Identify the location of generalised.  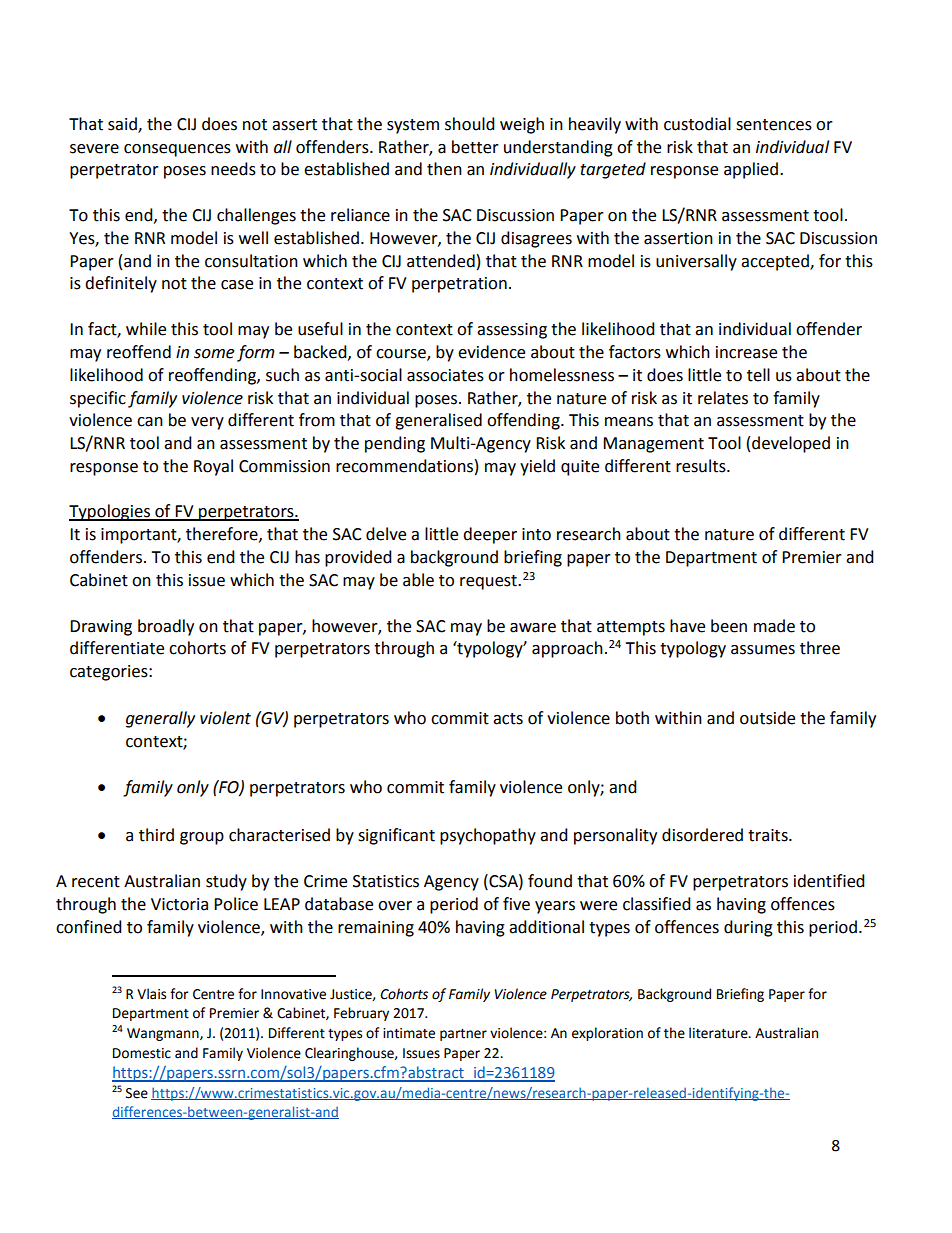
(438, 421).
